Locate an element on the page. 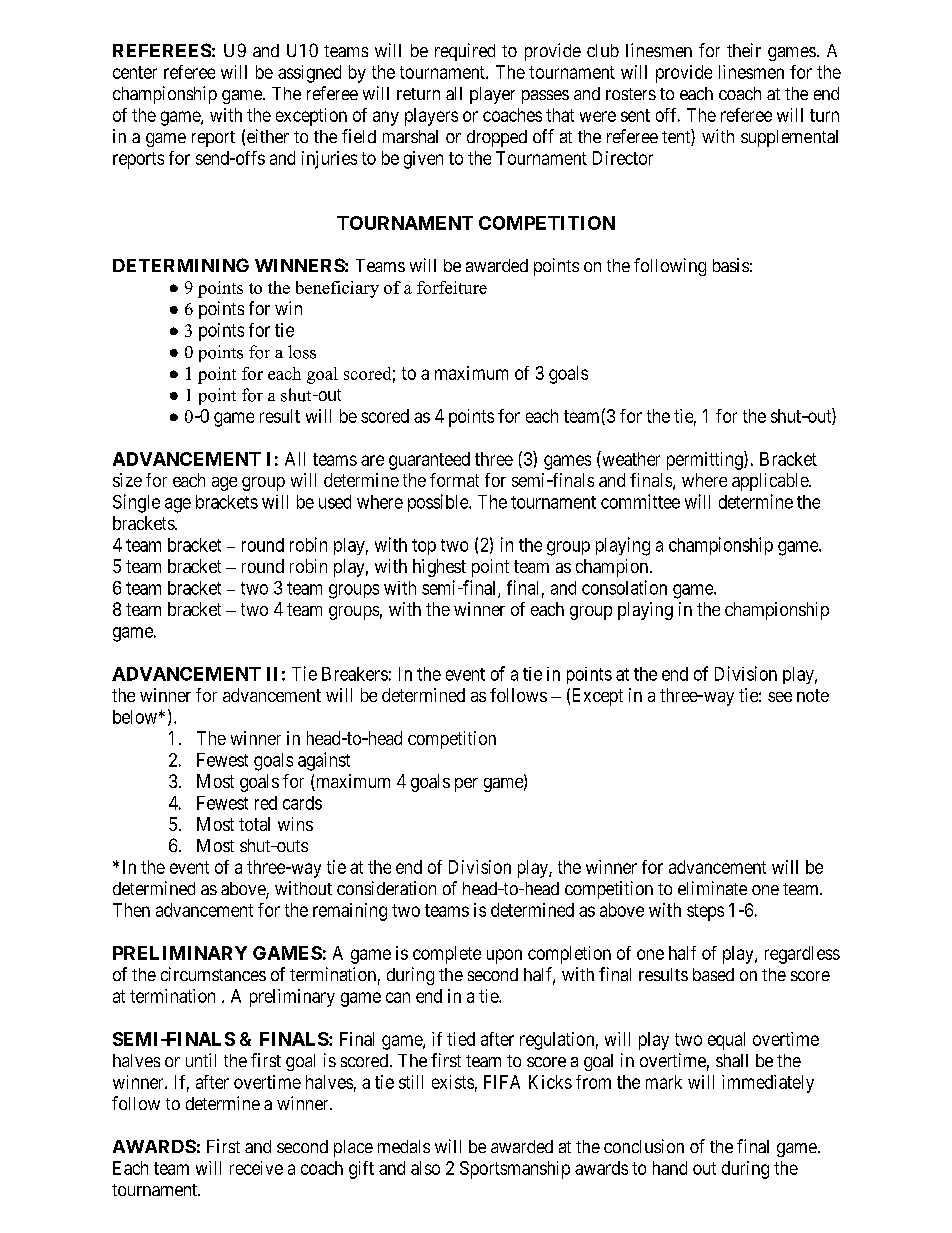 The height and width of the page is (1233, 952). receive is located at coordinates (256, 1168).
